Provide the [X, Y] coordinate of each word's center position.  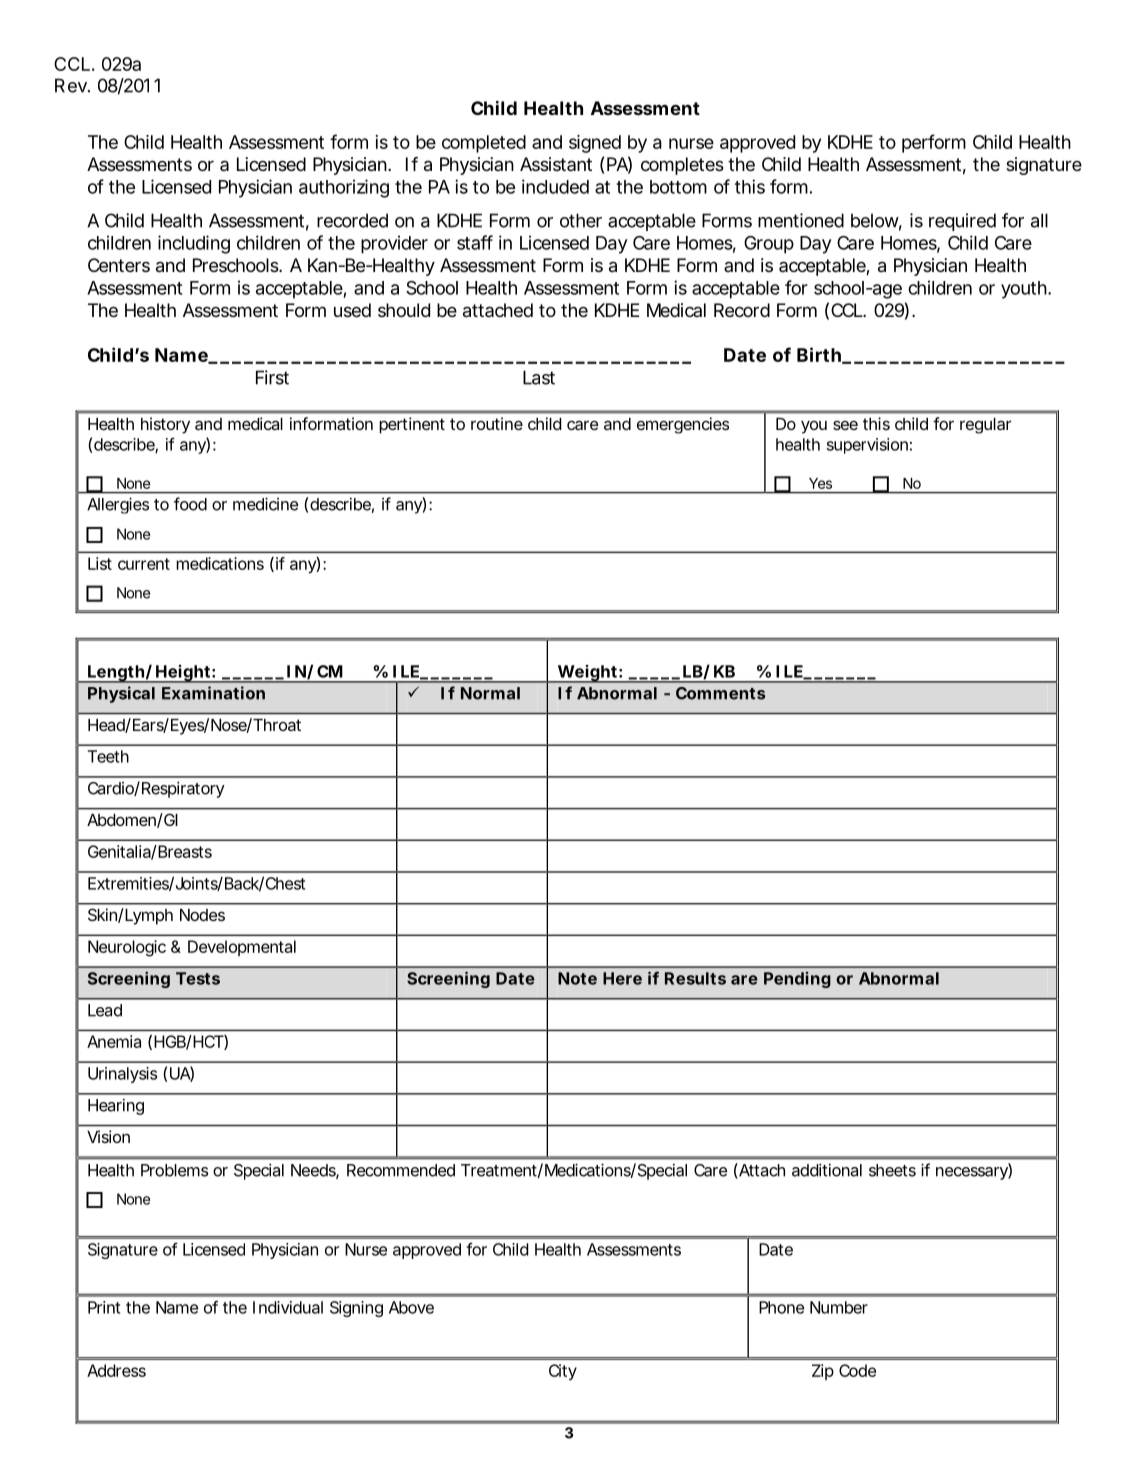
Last [539, 377]
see [845, 425]
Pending [797, 980]
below [876, 221]
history [165, 425]
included [555, 186]
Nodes [202, 915]
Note [577, 978]
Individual [288, 1307]
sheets [892, 1170]
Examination [213, 693]
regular [985, 426]
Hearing [116, 1106]
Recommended [401, 1170]
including [194, 244]
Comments [720, 693]
